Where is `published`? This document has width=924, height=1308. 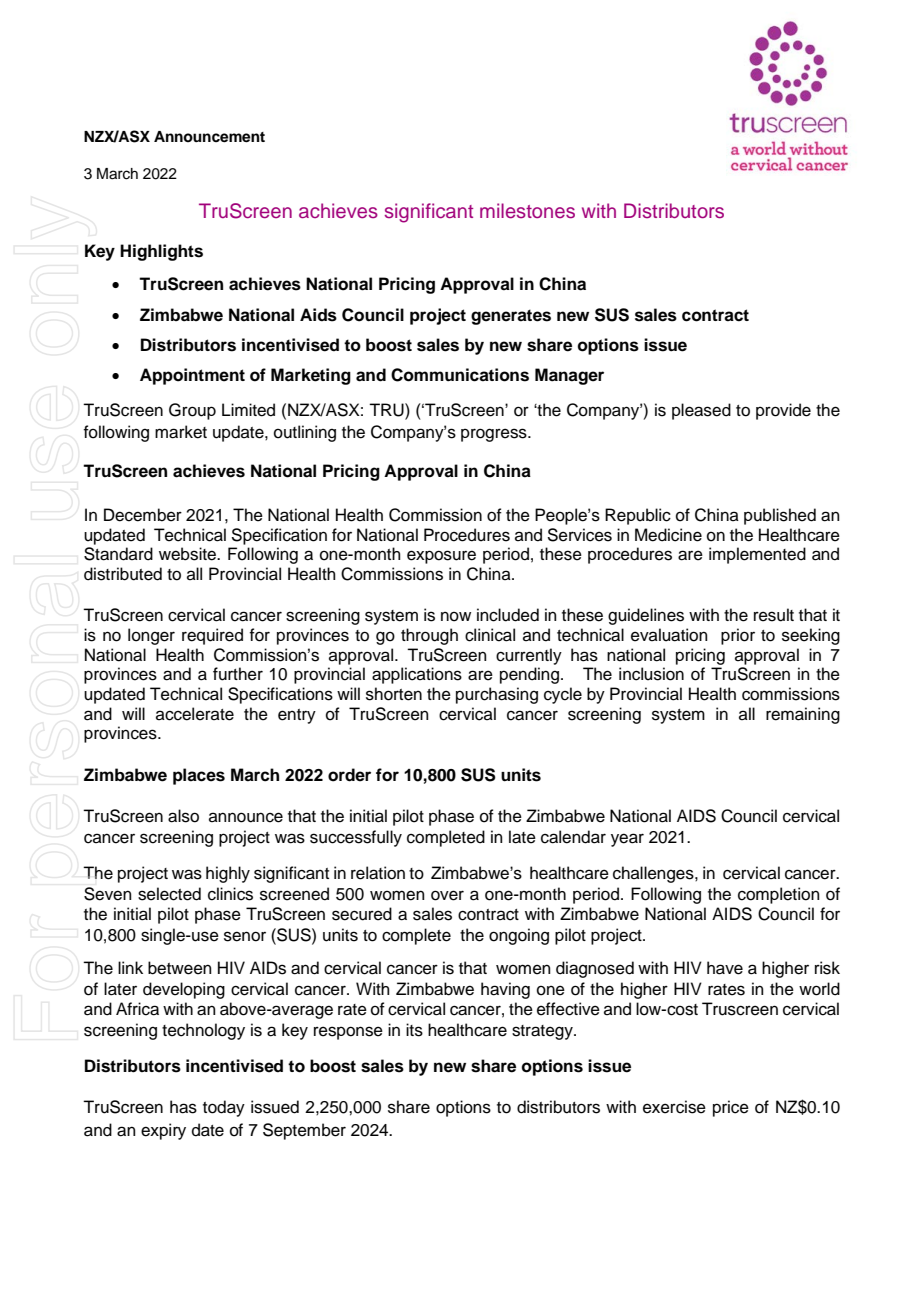 published is located at coordinates (780, 516).
